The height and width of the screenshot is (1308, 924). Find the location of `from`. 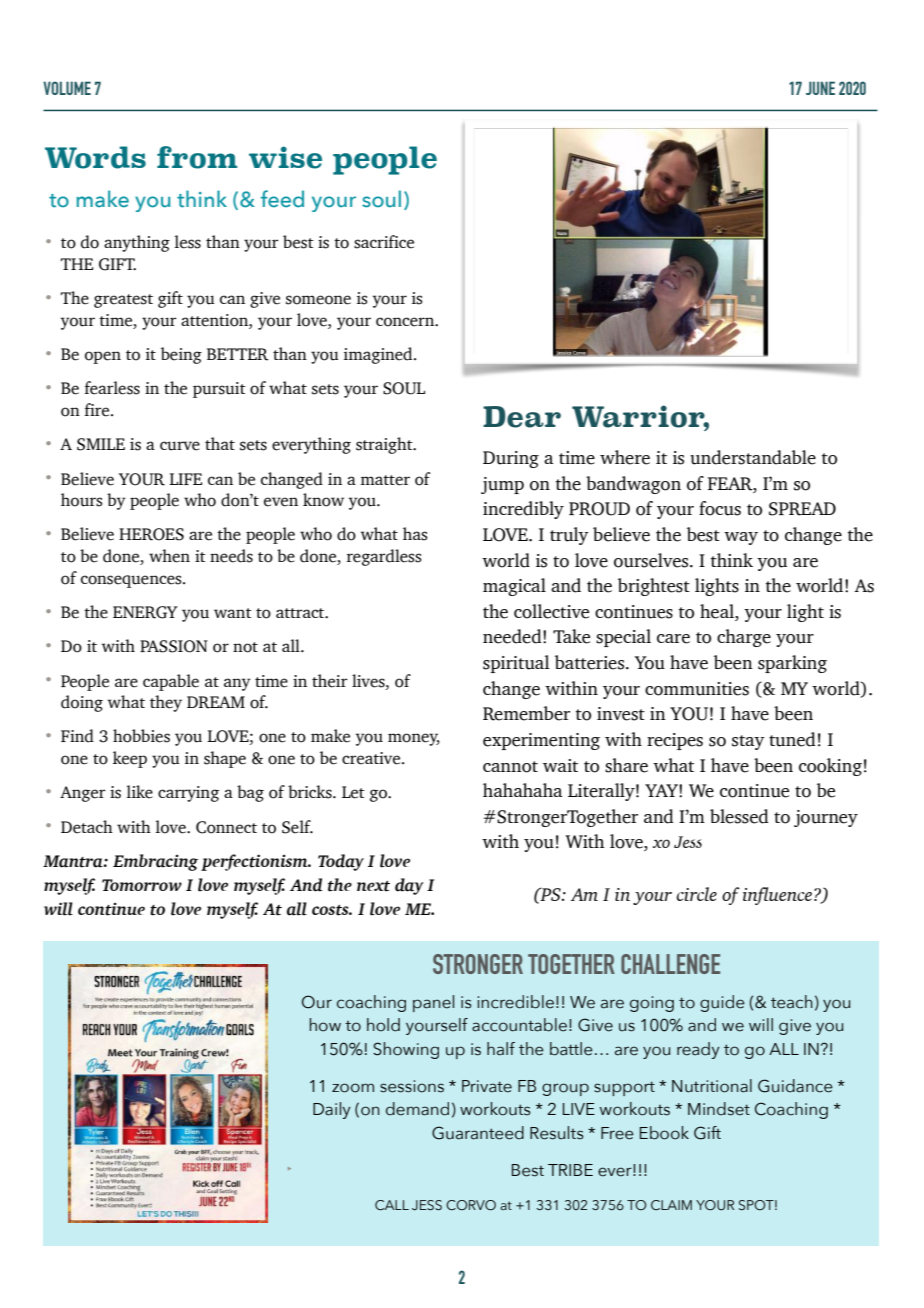

from is located at coordinates (197, 157).
